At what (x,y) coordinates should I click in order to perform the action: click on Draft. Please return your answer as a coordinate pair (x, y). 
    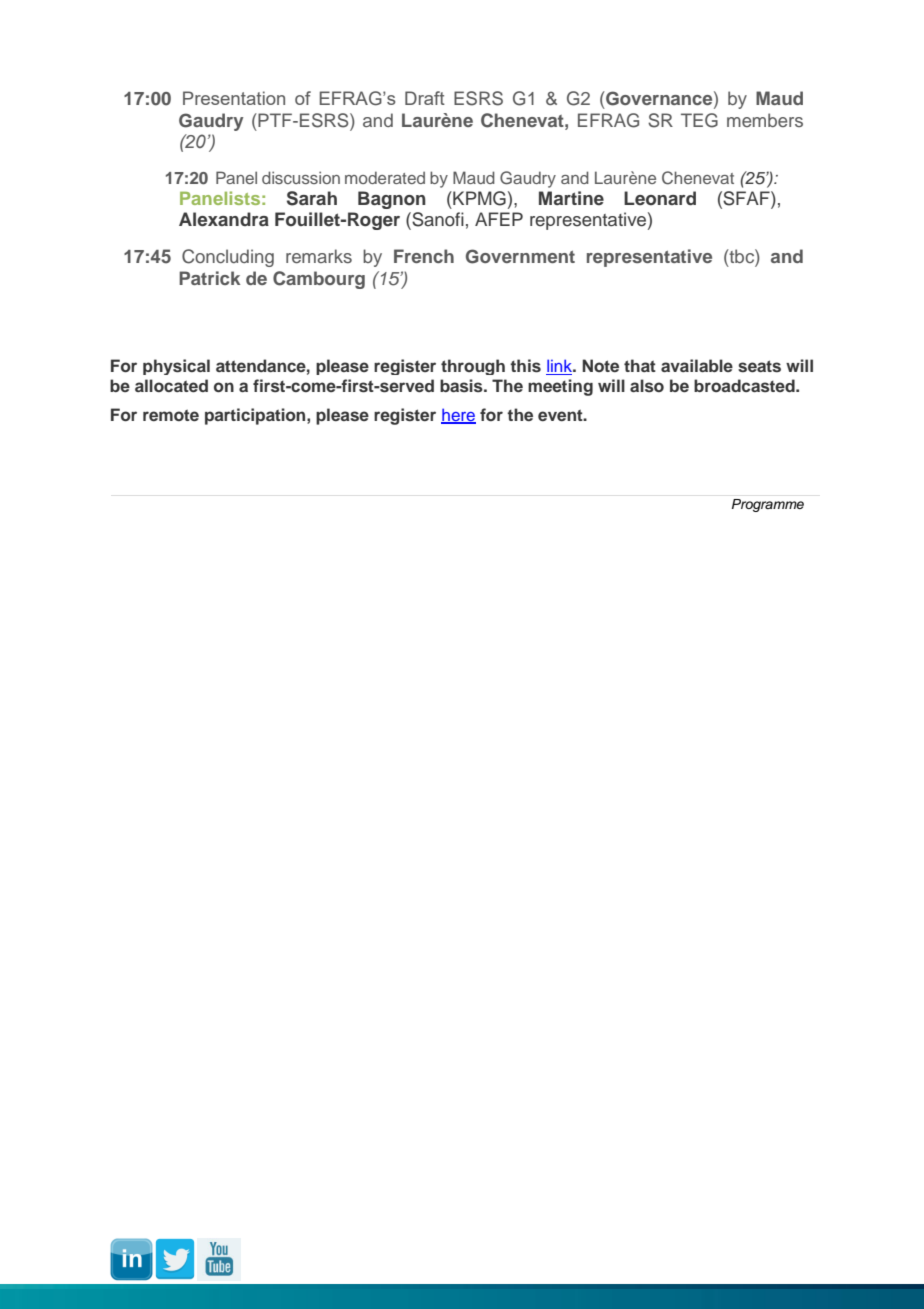
    Looking at the image, I should click on (425, 98).
